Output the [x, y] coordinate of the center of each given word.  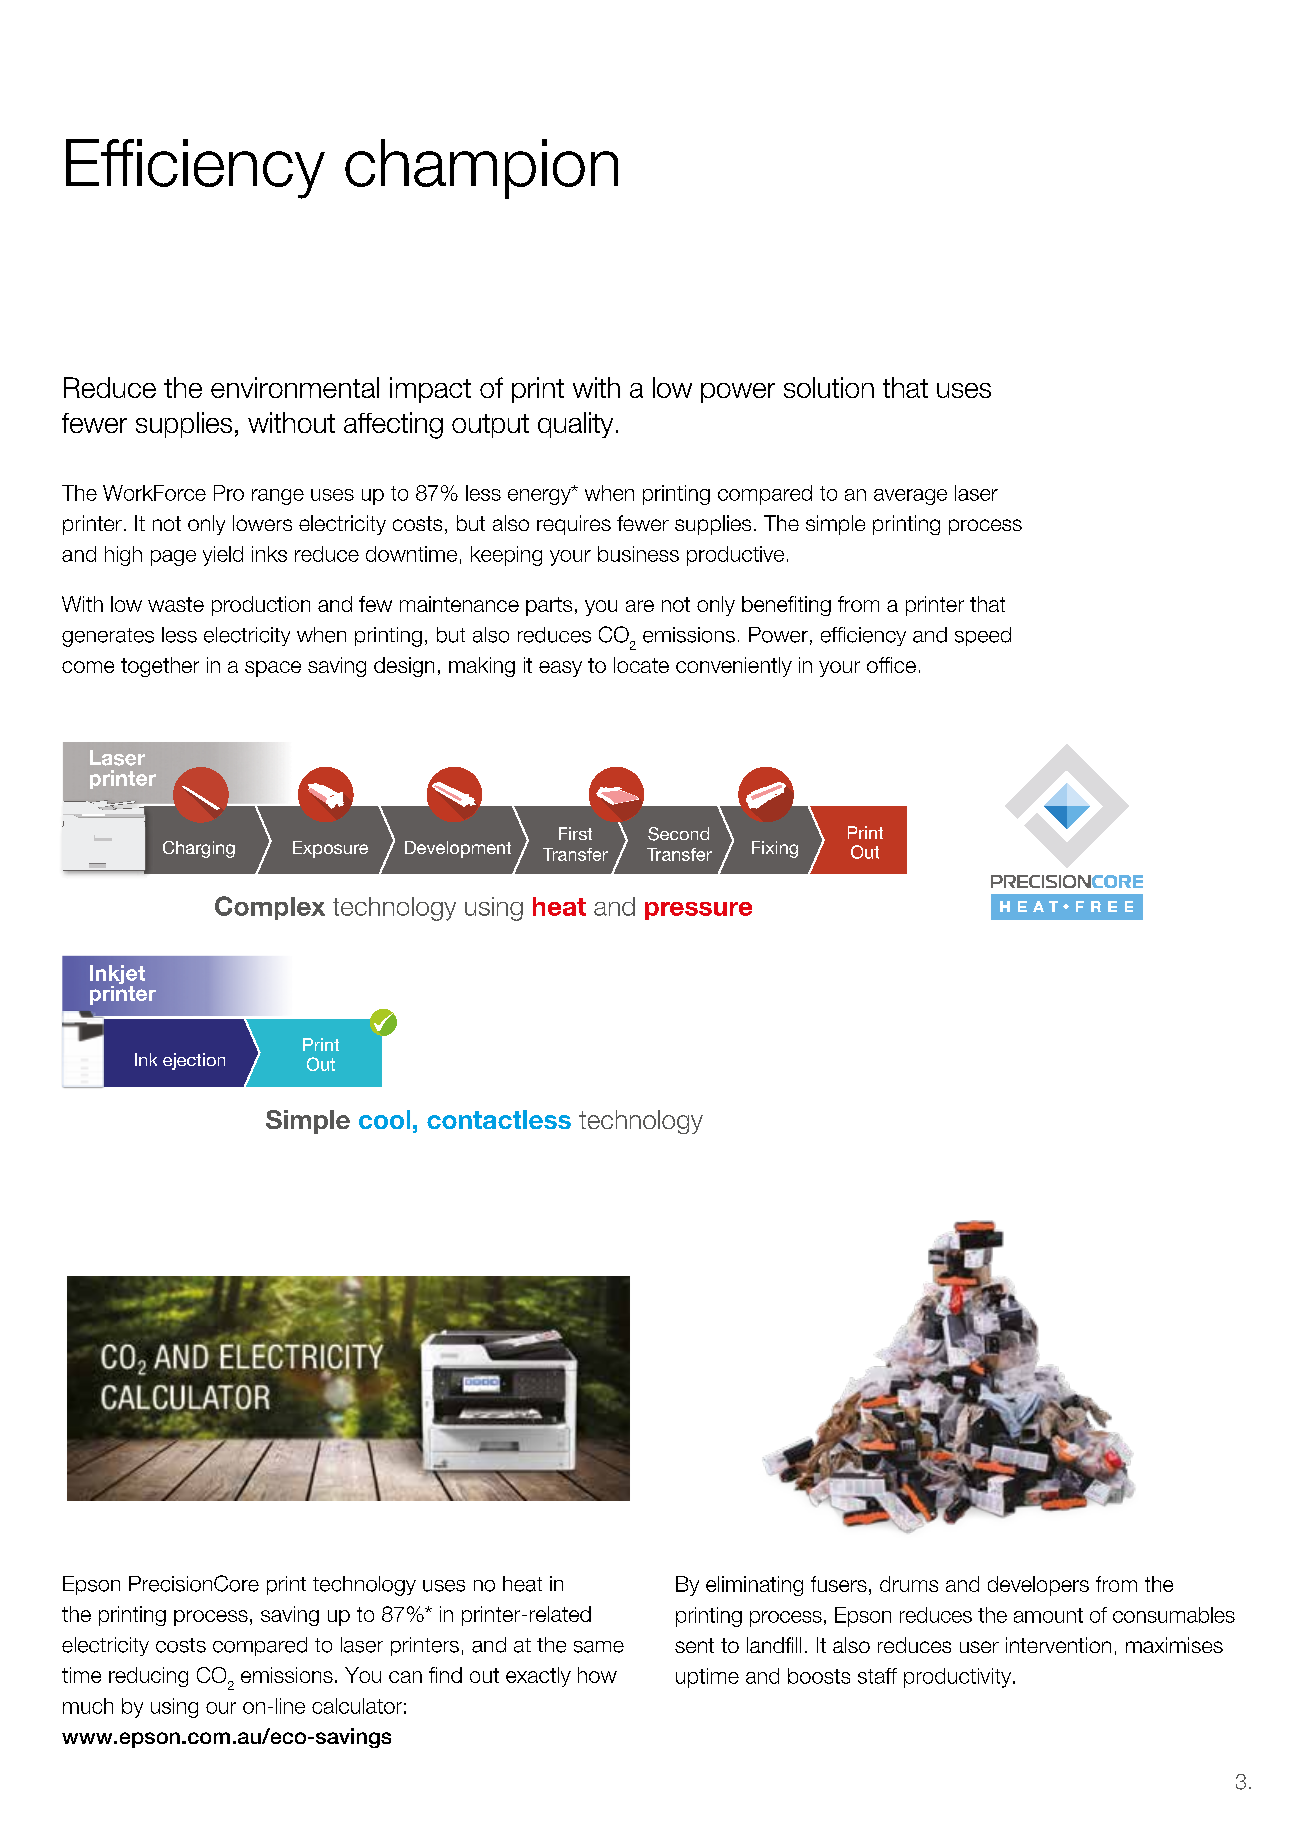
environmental [295, 387]
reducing [148, 1677]
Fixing [775, 849]
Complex [270, 908]
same [599, 1647]
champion [481, 169]
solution [829, 387]
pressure [698, 911]
